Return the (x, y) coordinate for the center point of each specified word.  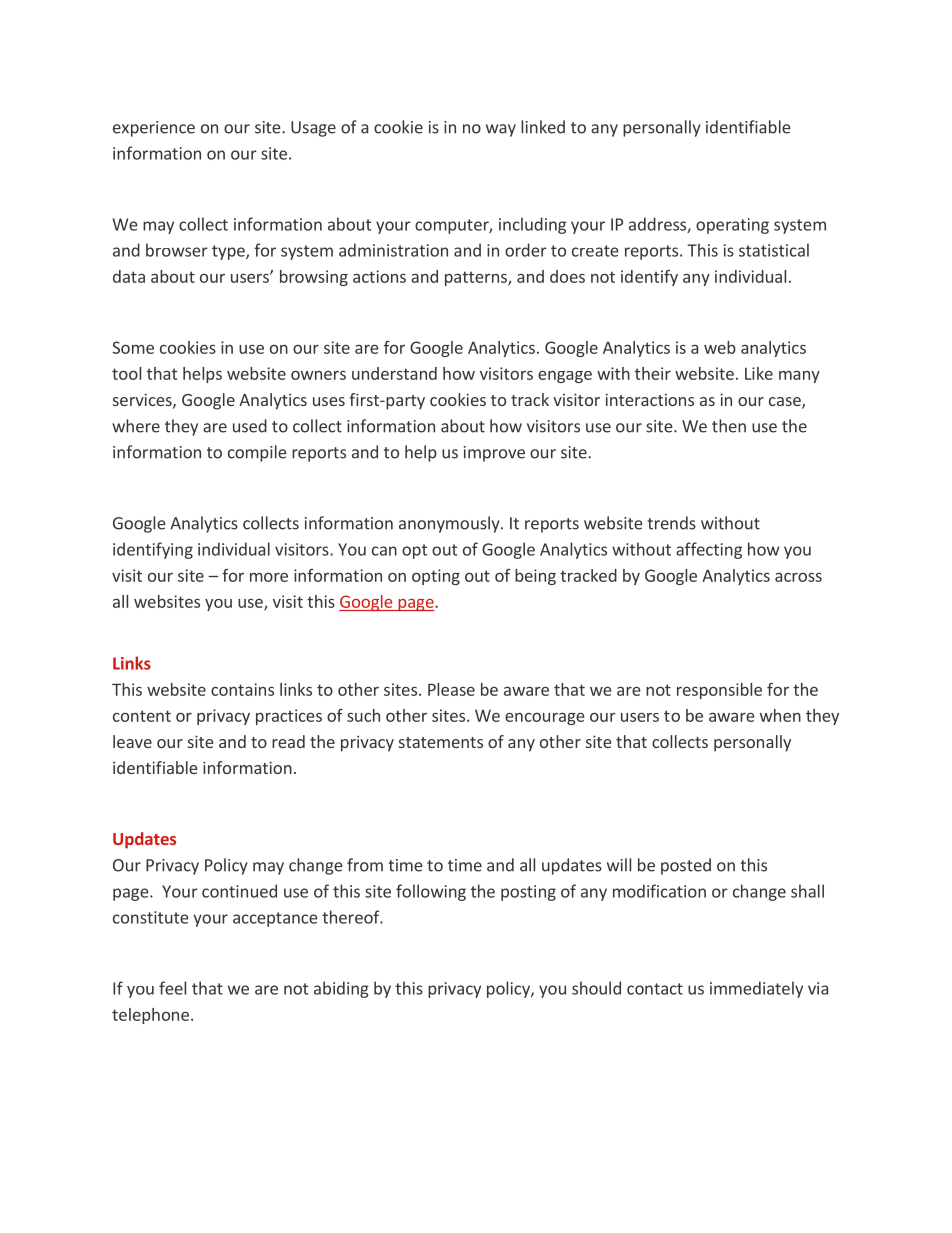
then (729, 426)
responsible (719, 691)
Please (451, 689)
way (501, 130)
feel (172, 988)
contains (242, 689)
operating (732, 226)
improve (494, 454)
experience (154, 129)
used (250, 426)
